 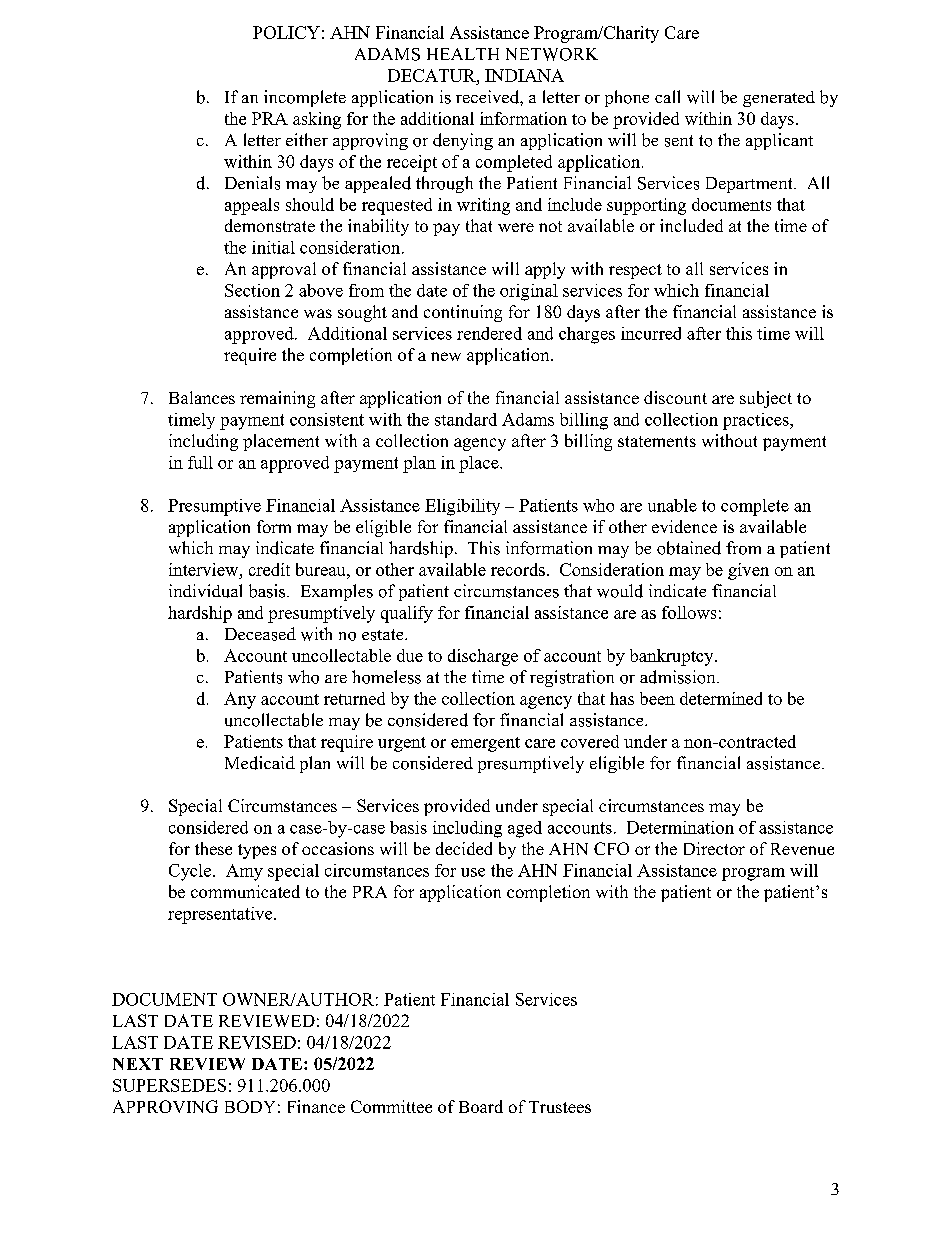 What do you see at coordinates (169, 1085) in the screenshot?
I see `SUPERSEDES` at bounding box center [169, 1085].
